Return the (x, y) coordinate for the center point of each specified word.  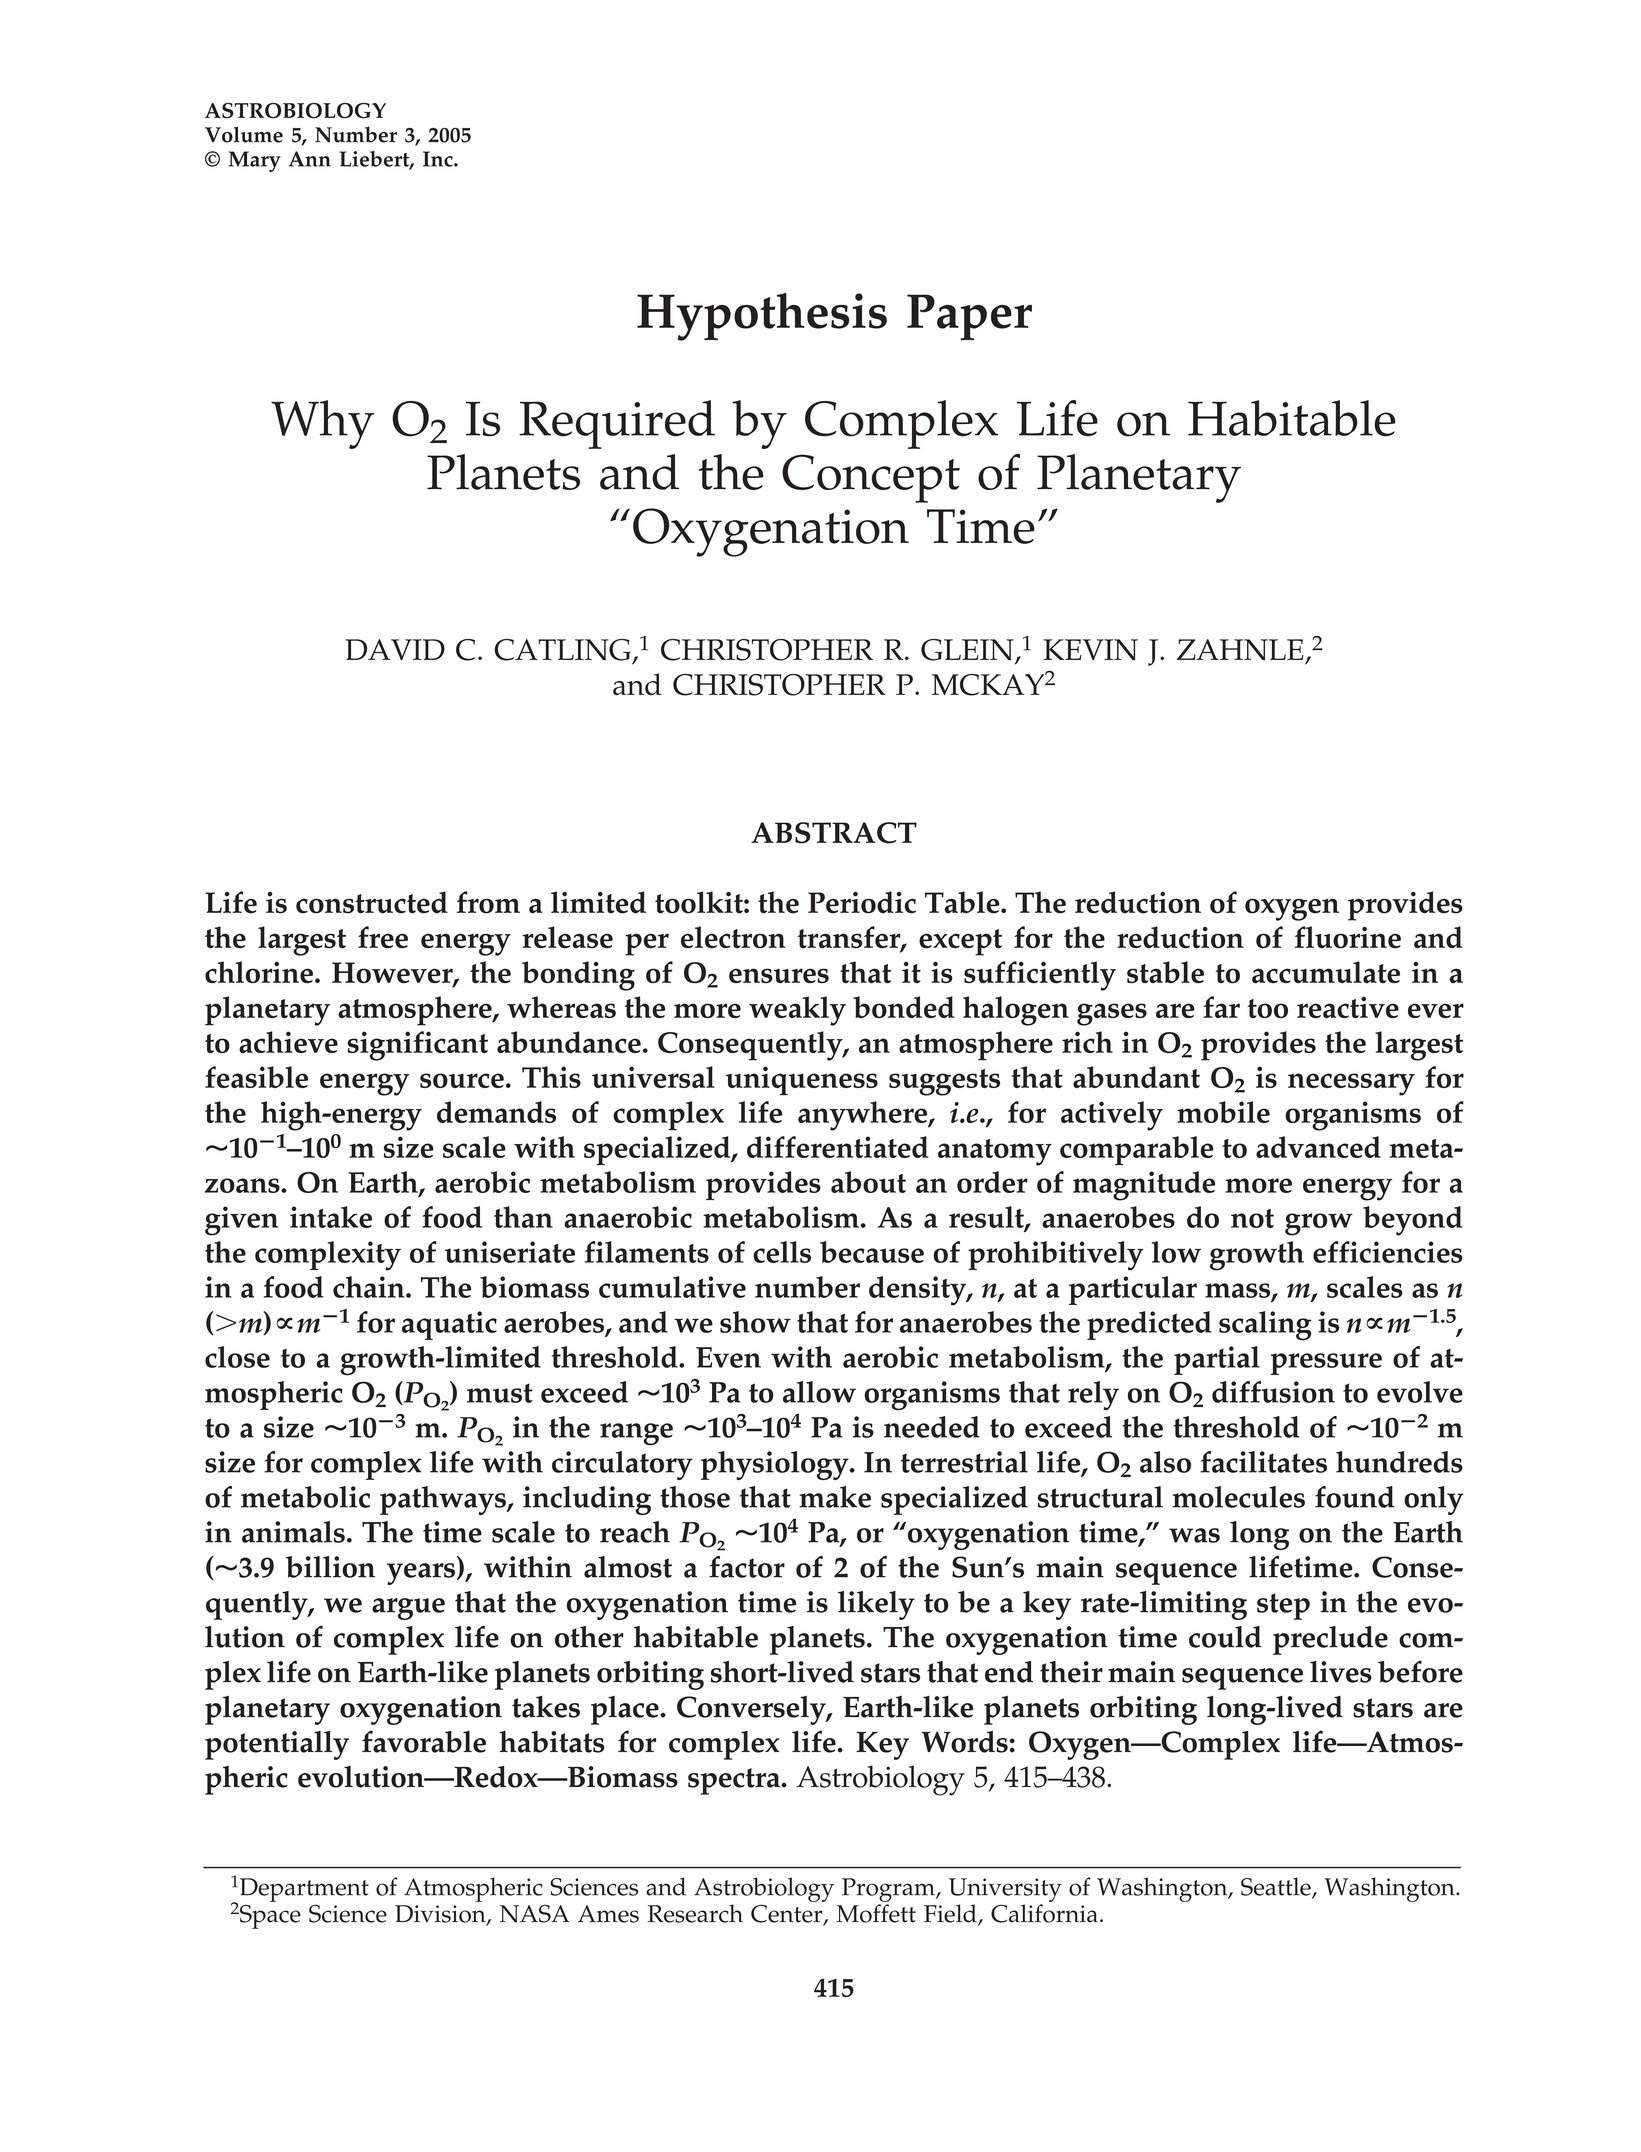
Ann (310, 159)
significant (417, 1046)
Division (441, 1915)
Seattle (1277, 1887)
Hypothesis (762, 317)
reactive (1348, 1007)
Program (889, 1890)
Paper (969, 317)
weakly (797, 1011)
